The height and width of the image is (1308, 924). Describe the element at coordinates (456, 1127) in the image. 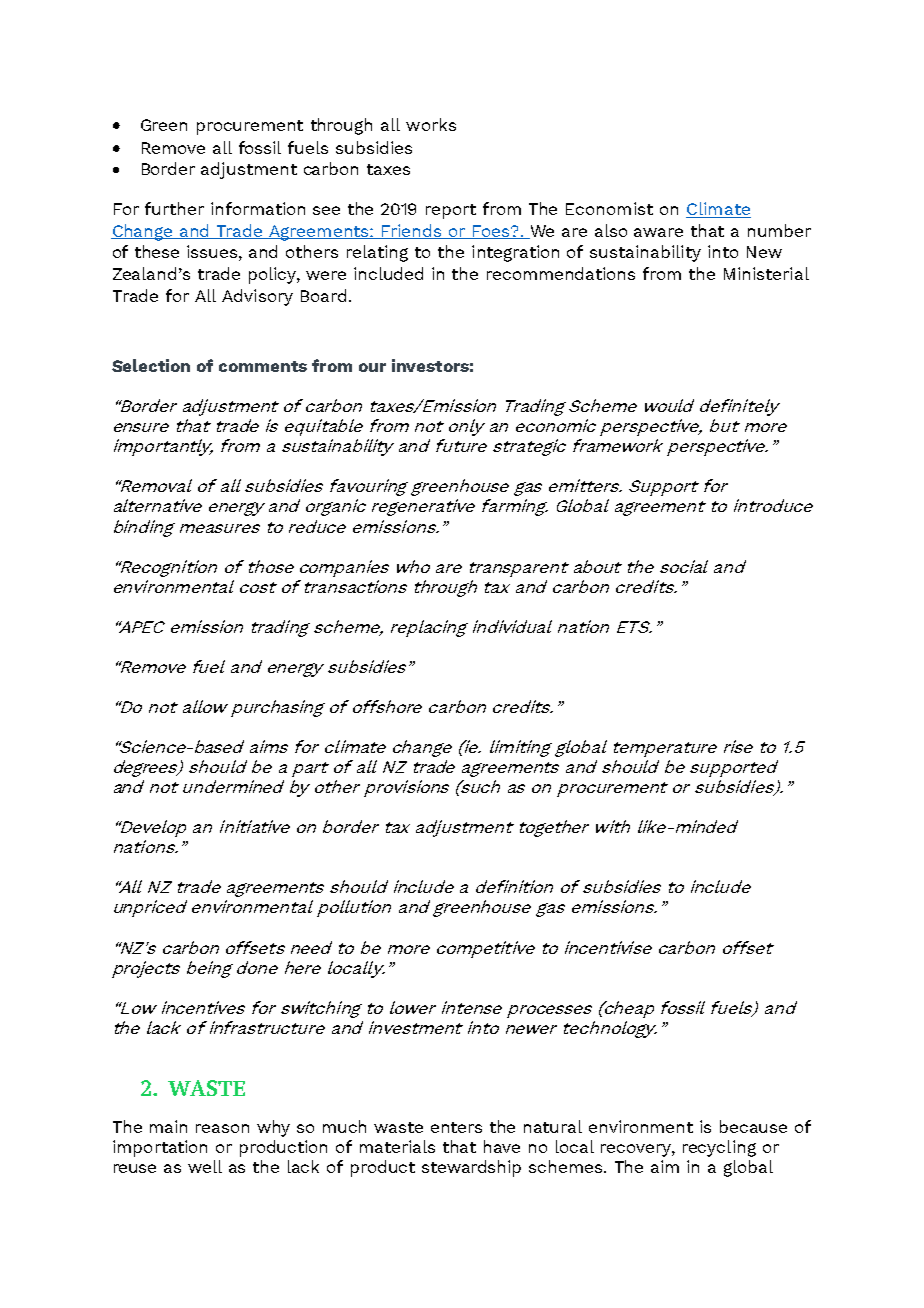

I see `enters` at that location.
